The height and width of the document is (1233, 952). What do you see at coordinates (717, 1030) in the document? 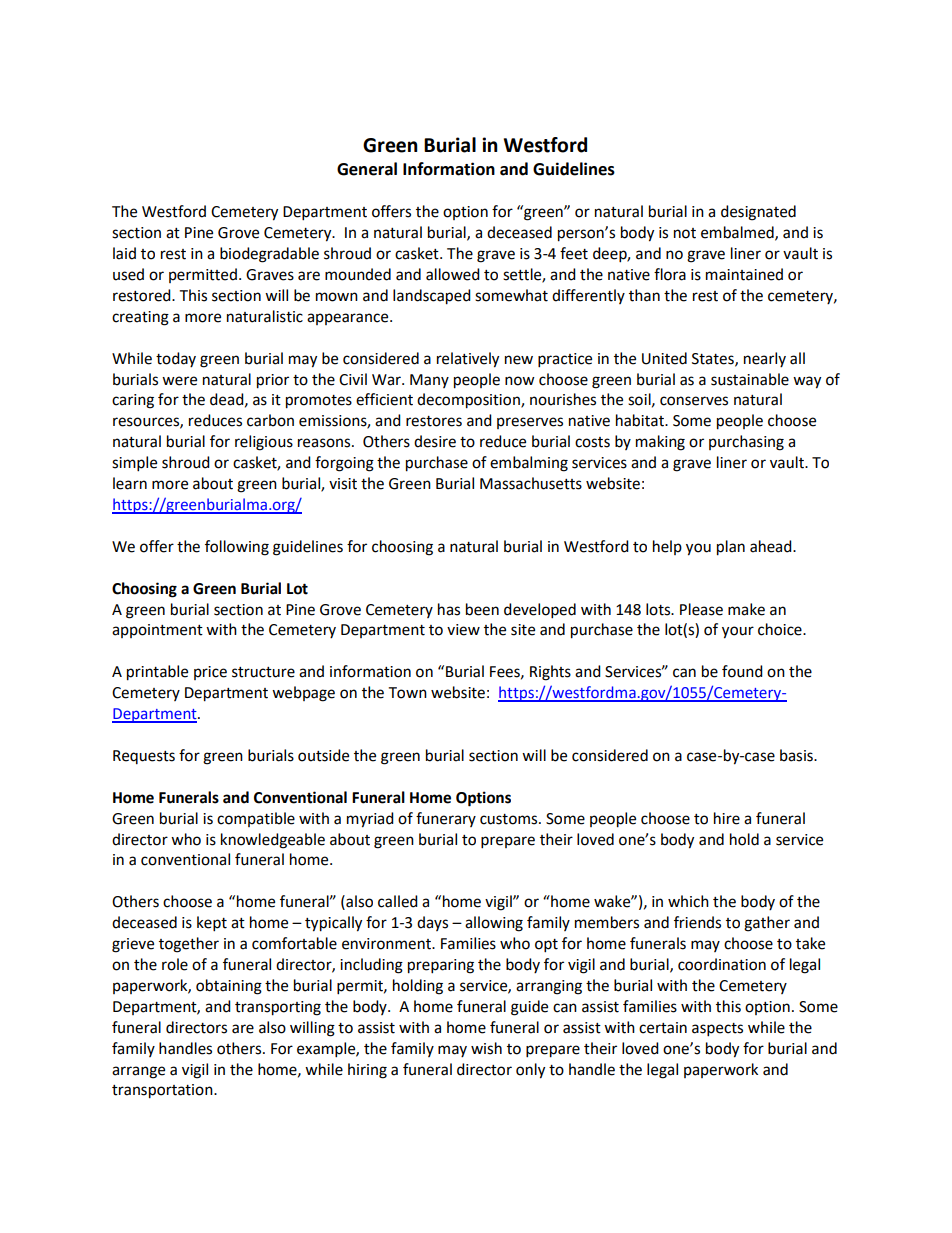
I see `aspects` at bounding box center [717, 1030].
